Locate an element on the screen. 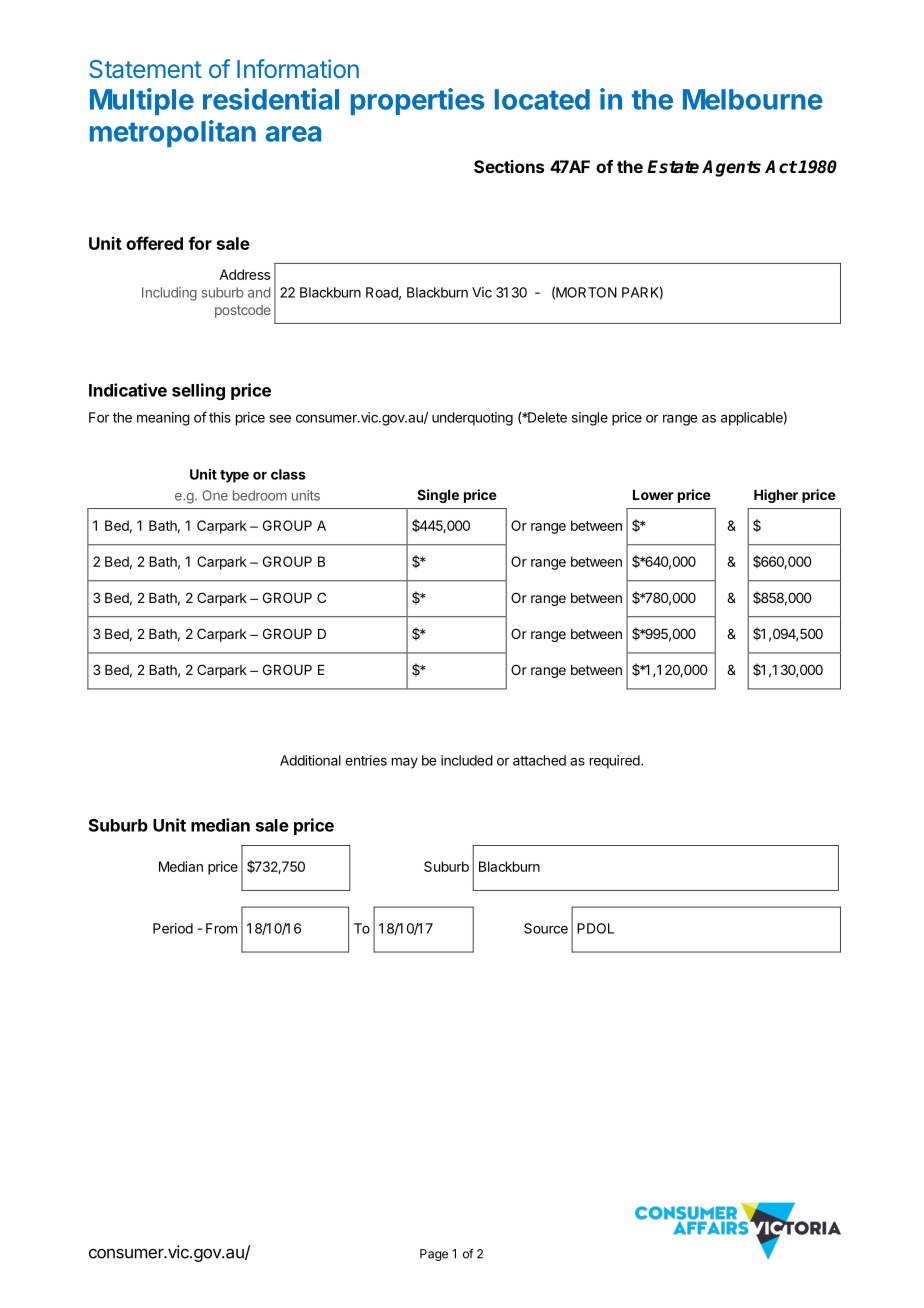  From is located at coordinates (221, 928).
